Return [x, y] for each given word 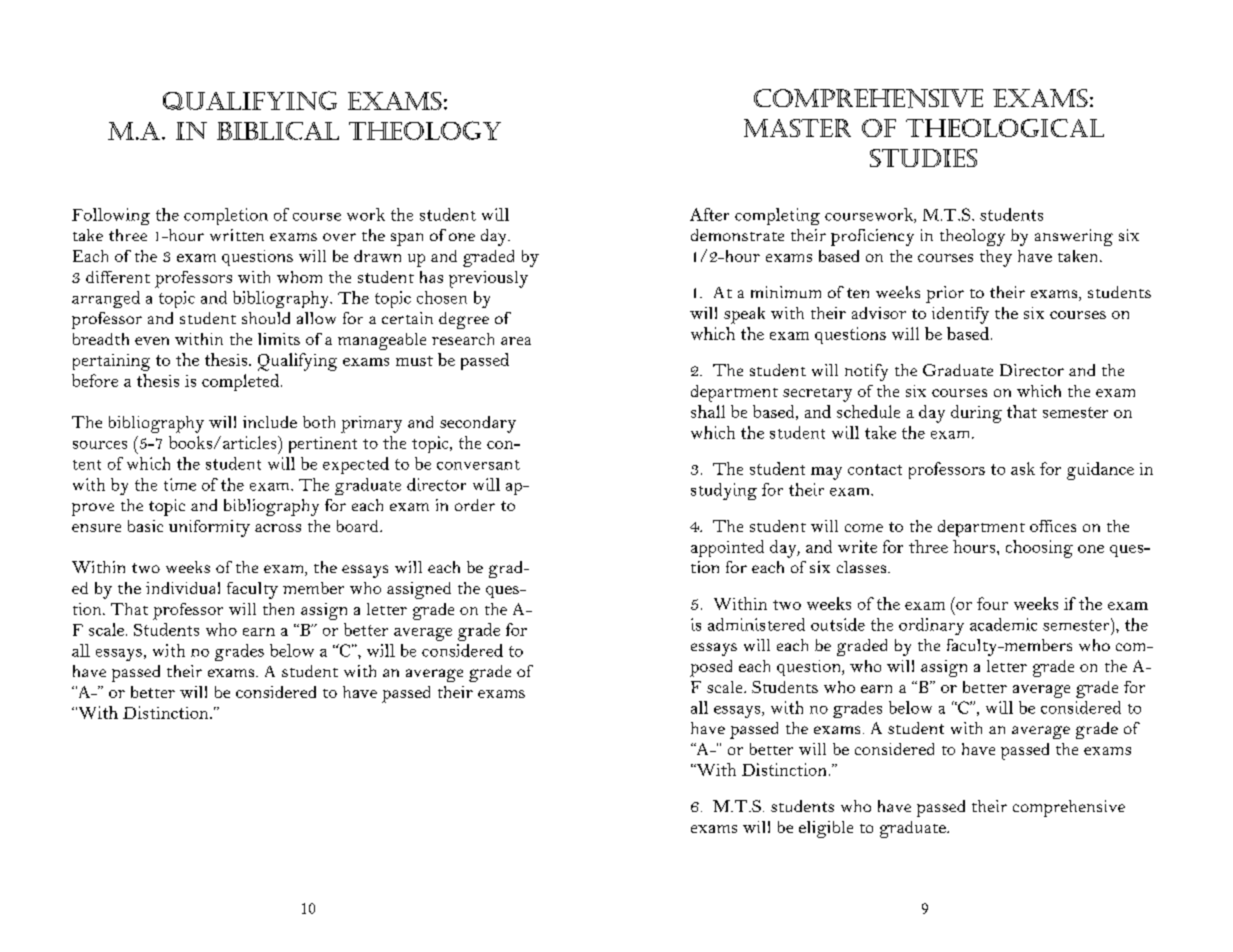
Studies [923, 158]
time [180, 484]
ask [1023, 468]
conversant [478, 465]
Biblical [278, 131]
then [278, 609]
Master [797, 128]
